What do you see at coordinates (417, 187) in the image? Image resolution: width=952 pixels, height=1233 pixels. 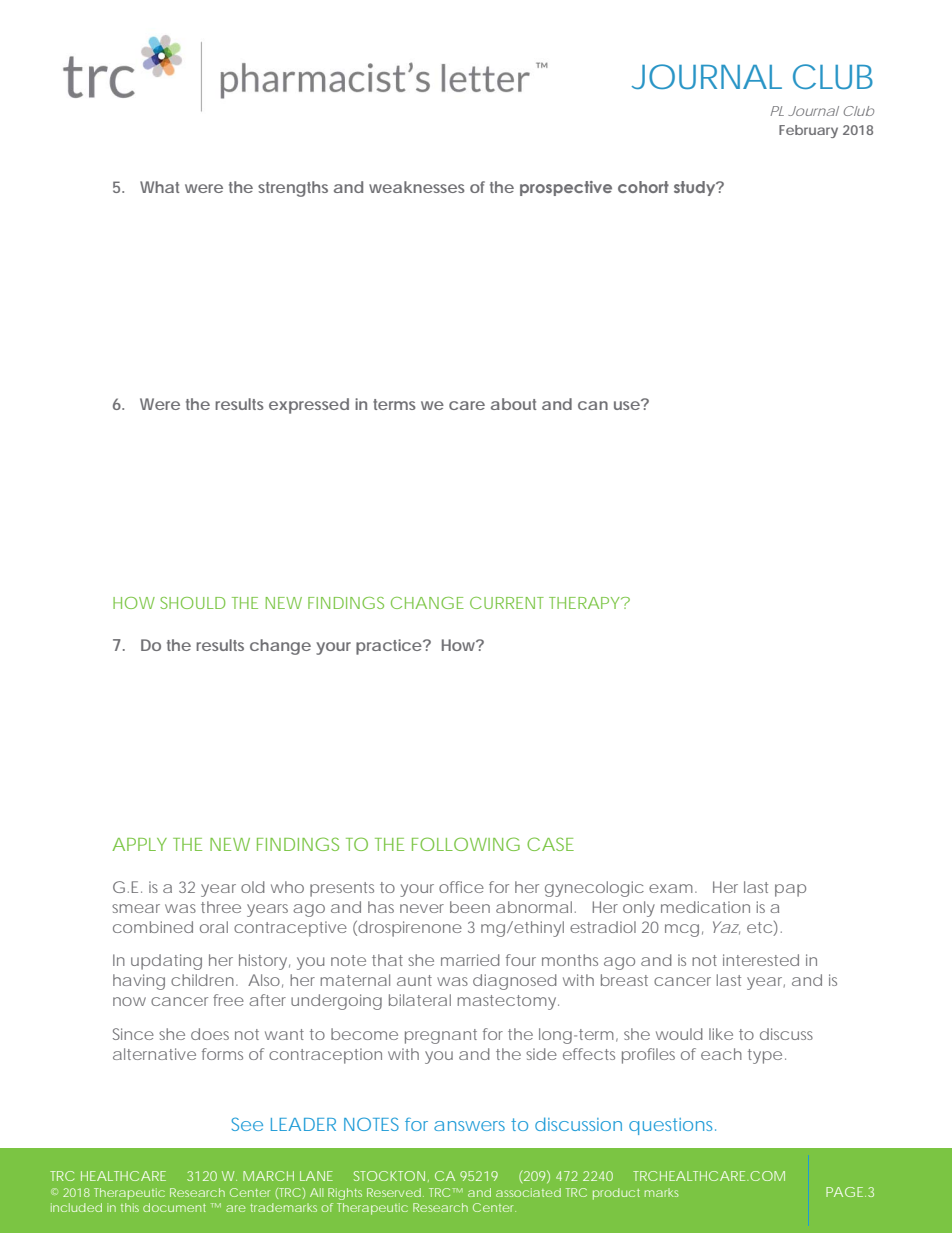 I see `weaknesses` at bounding box center [417, 187].
